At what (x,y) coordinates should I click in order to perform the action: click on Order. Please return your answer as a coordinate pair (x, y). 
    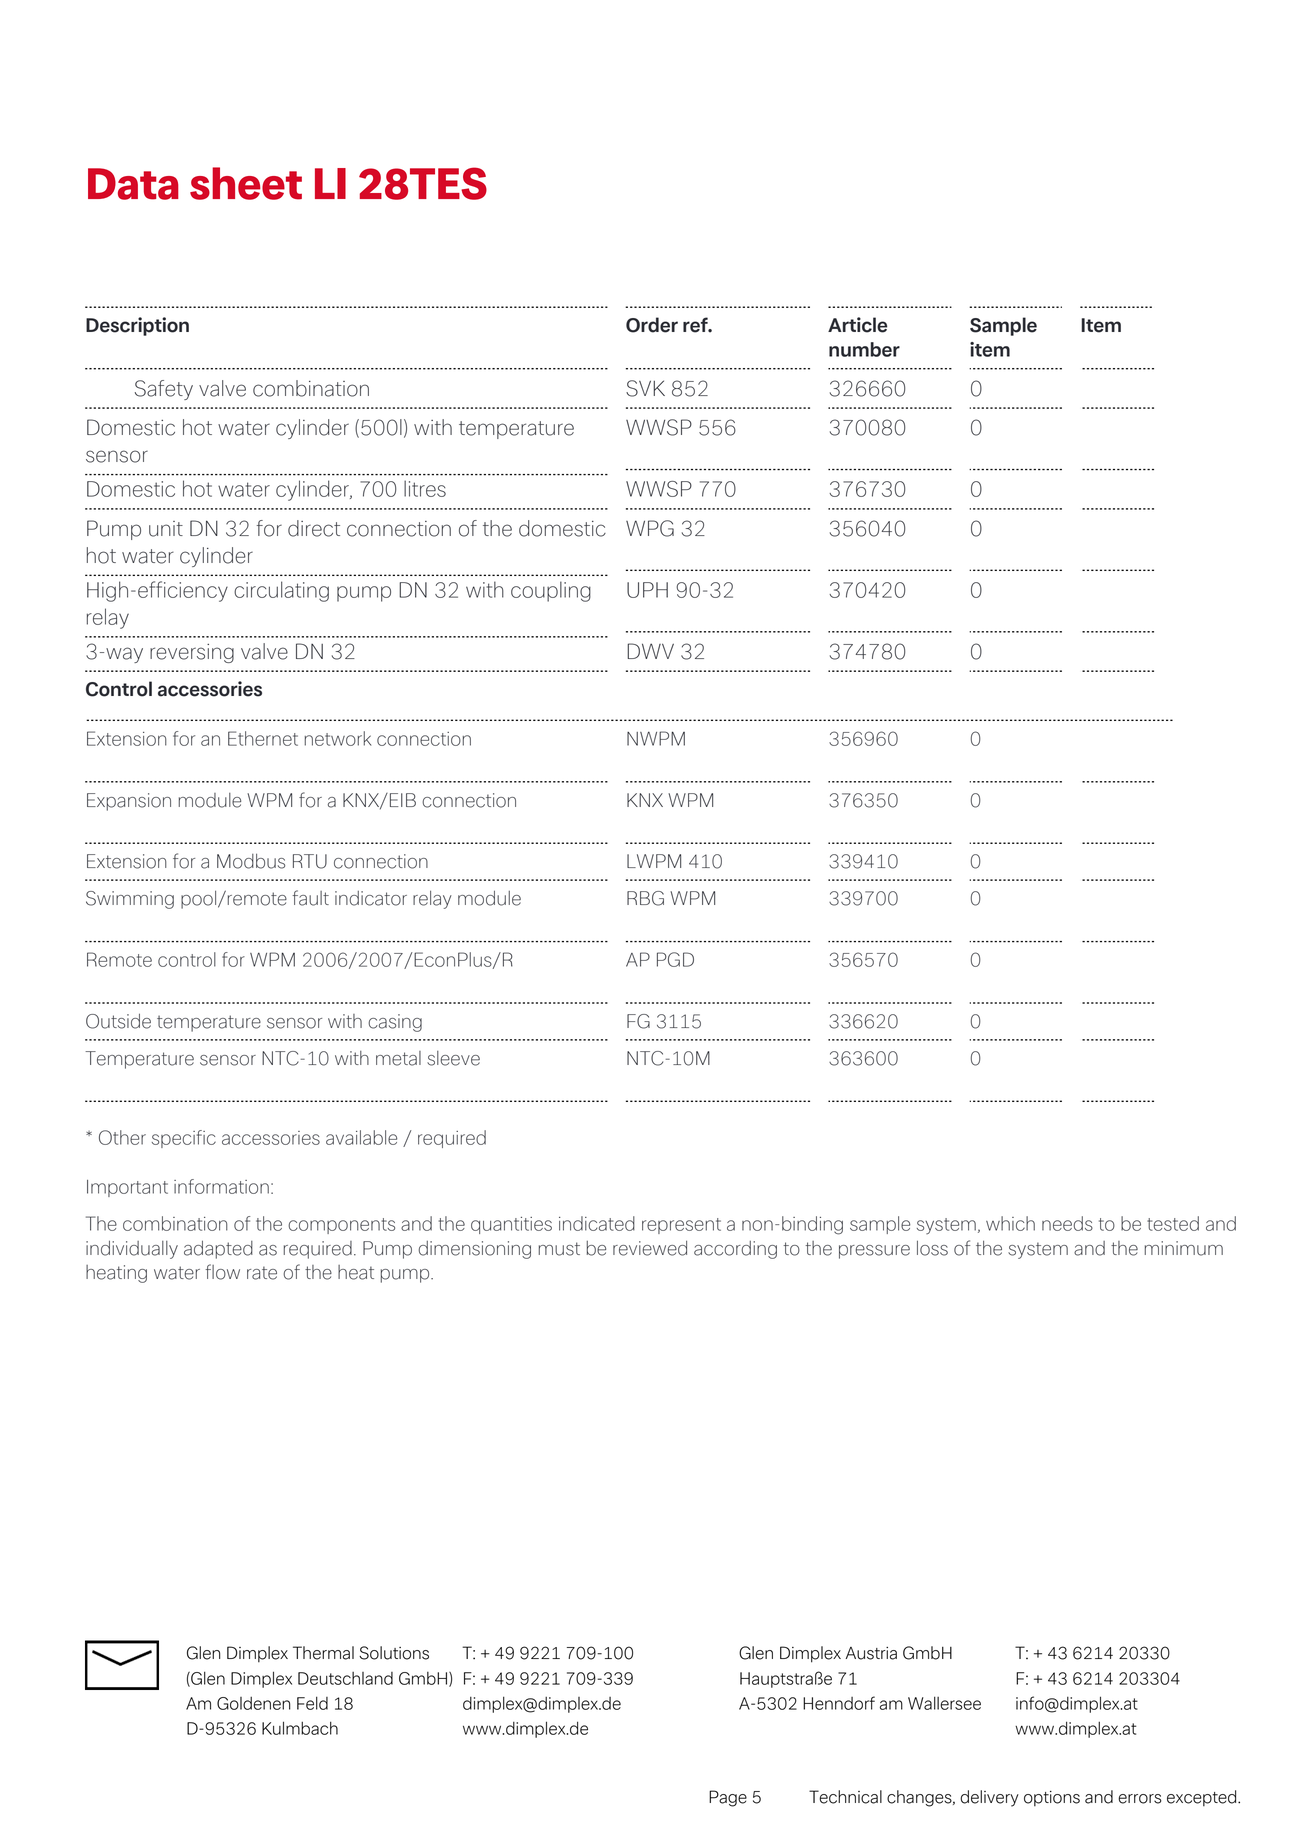
    Looking at the image, I should click on (652, 325).
